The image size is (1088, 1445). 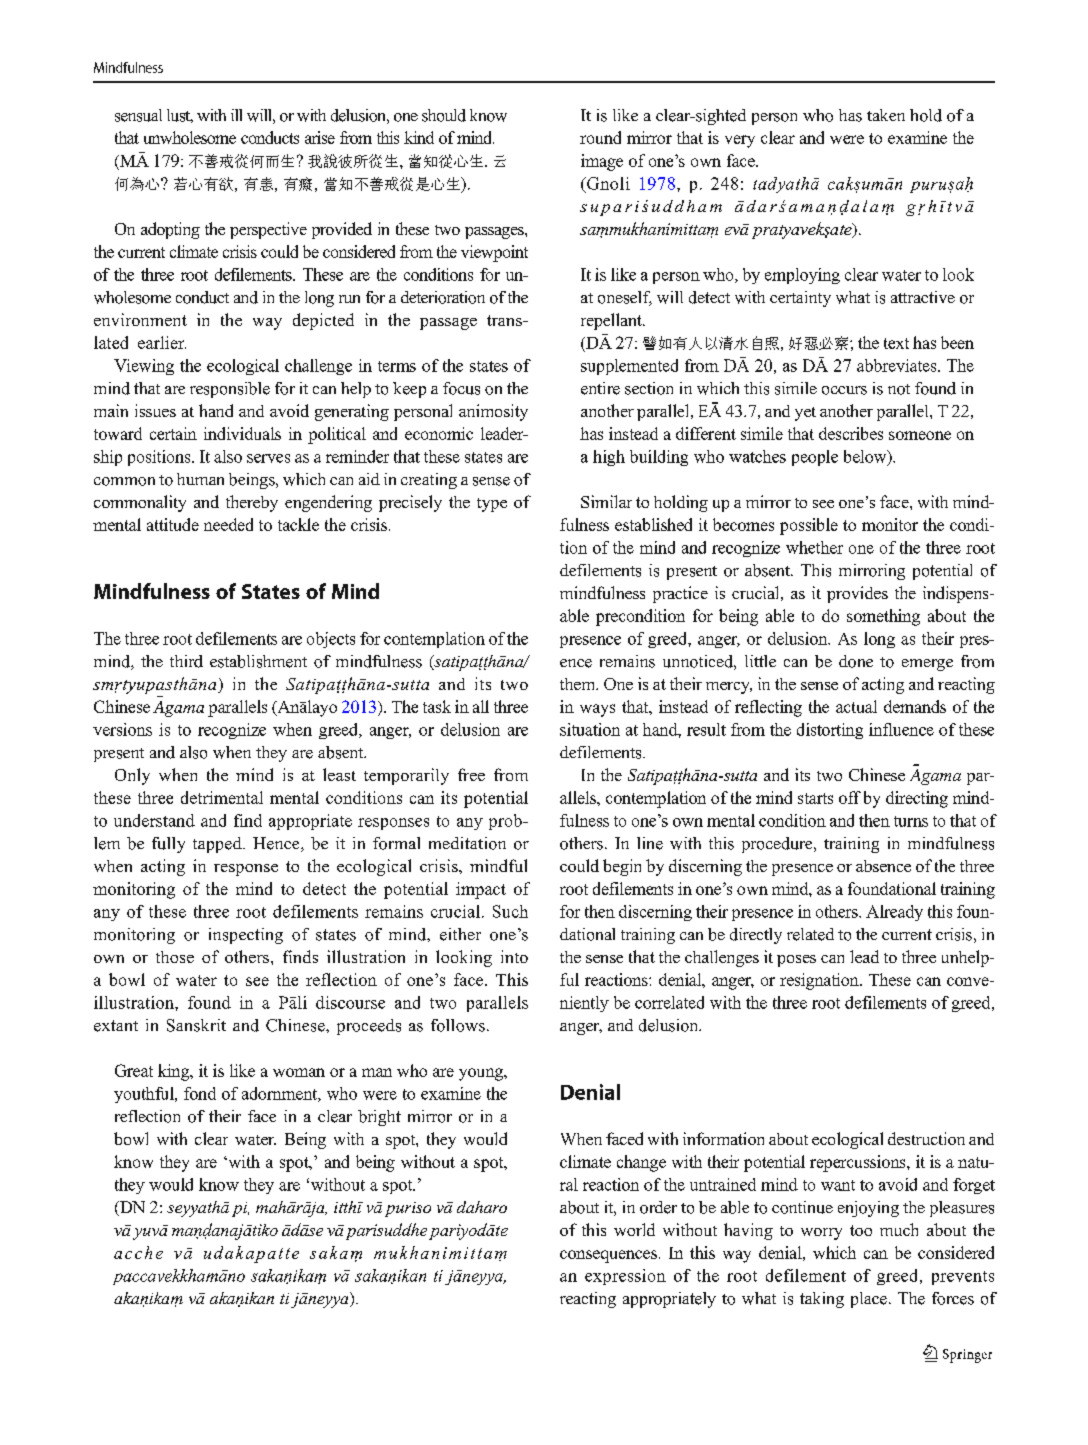 I want to click on needed, so click(x=228, y=524).
